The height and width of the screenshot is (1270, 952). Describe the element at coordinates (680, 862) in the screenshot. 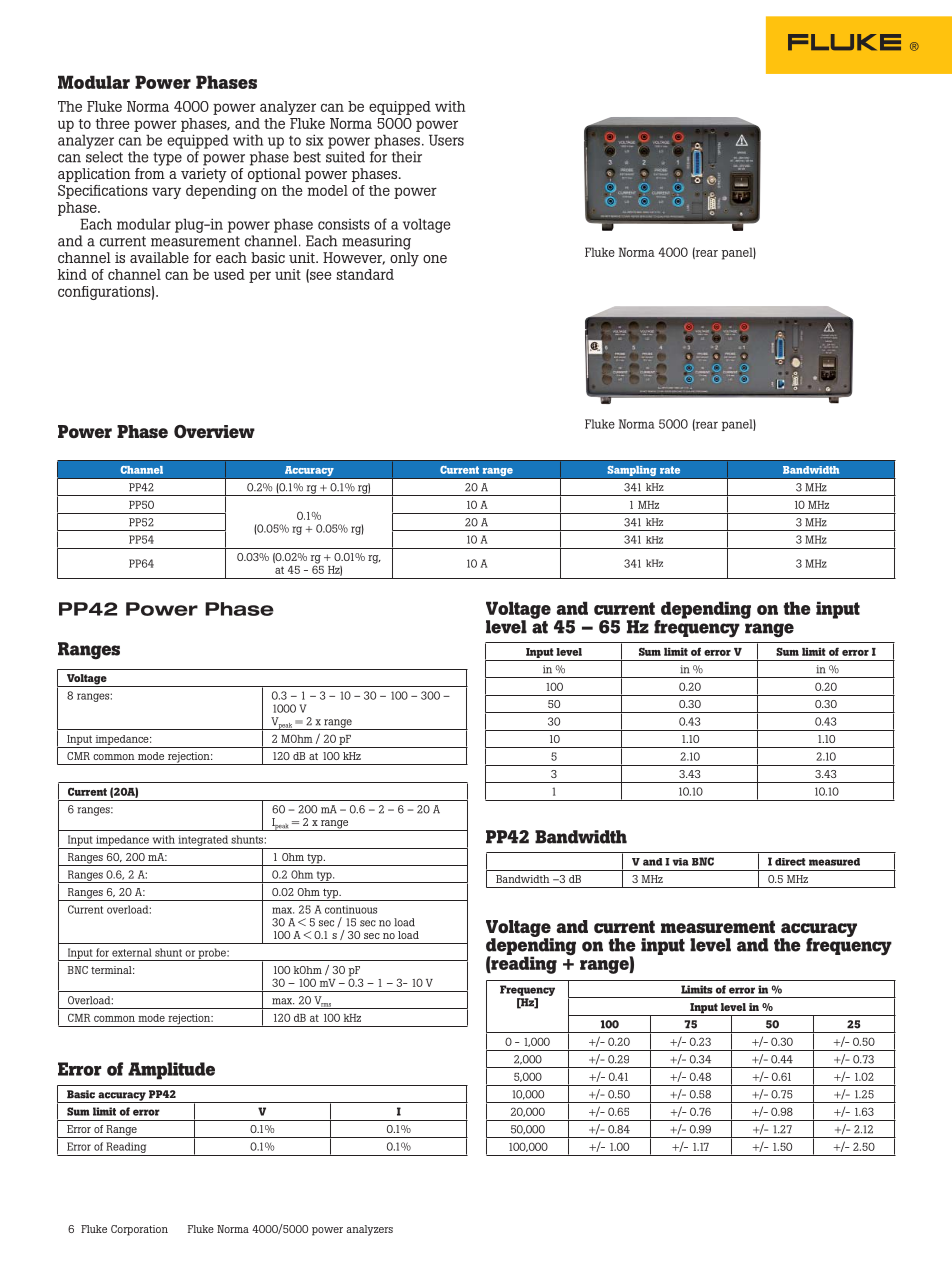

I see `via` at that location.
